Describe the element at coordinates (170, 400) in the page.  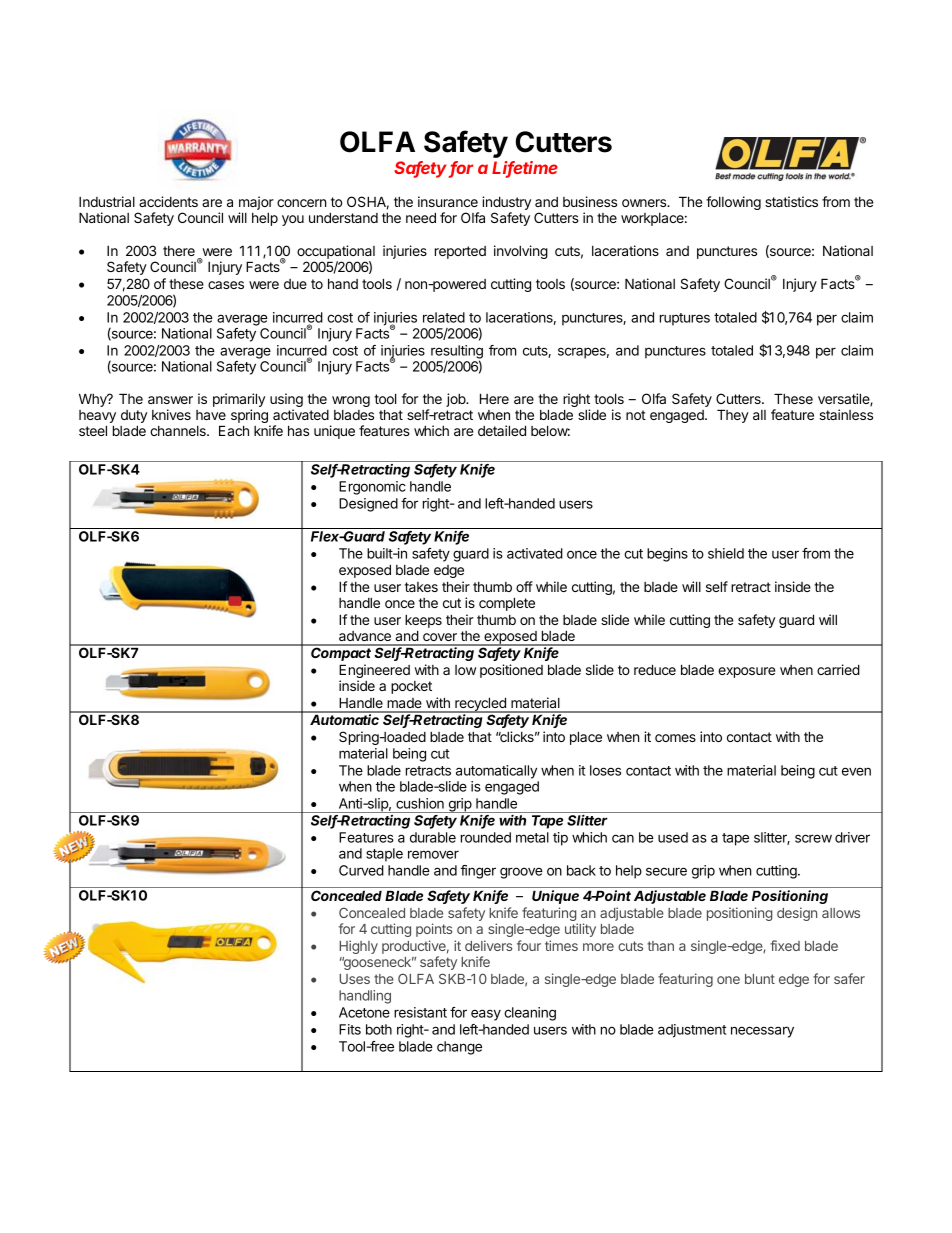
I see `answer` at that location.
